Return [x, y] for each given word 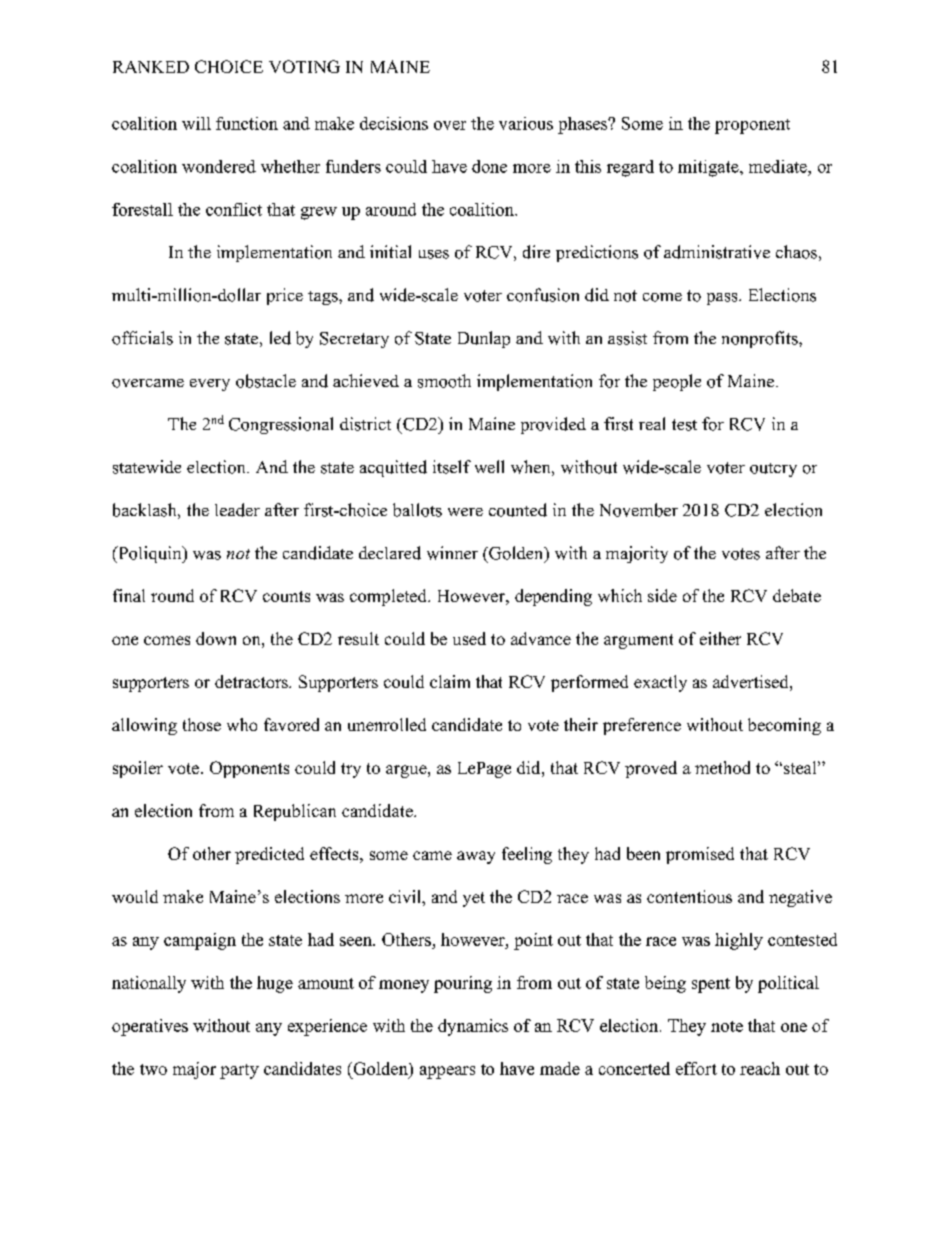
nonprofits [761, 339]
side [662, 595]
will [196, 123]
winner [452, 553]
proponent [752, 126]
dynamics [473, 1027]
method [722, 767]
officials [142, 338]
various [526, 123]
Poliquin [150, 554]
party [239, 1071]
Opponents [249, 769]
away [476, 857]
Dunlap [484, 339]
